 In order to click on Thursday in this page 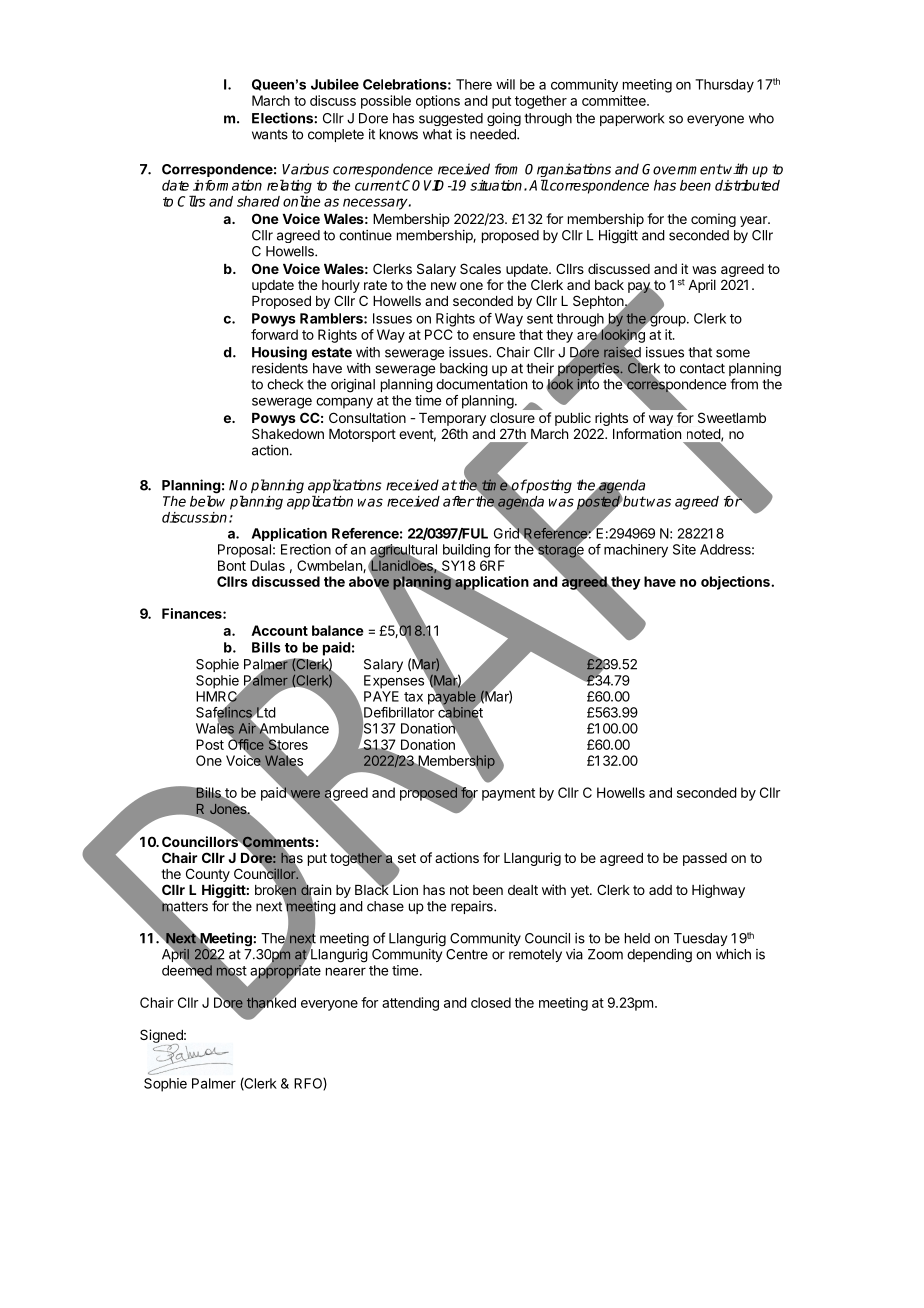, I will do `click(724, 86)`.
